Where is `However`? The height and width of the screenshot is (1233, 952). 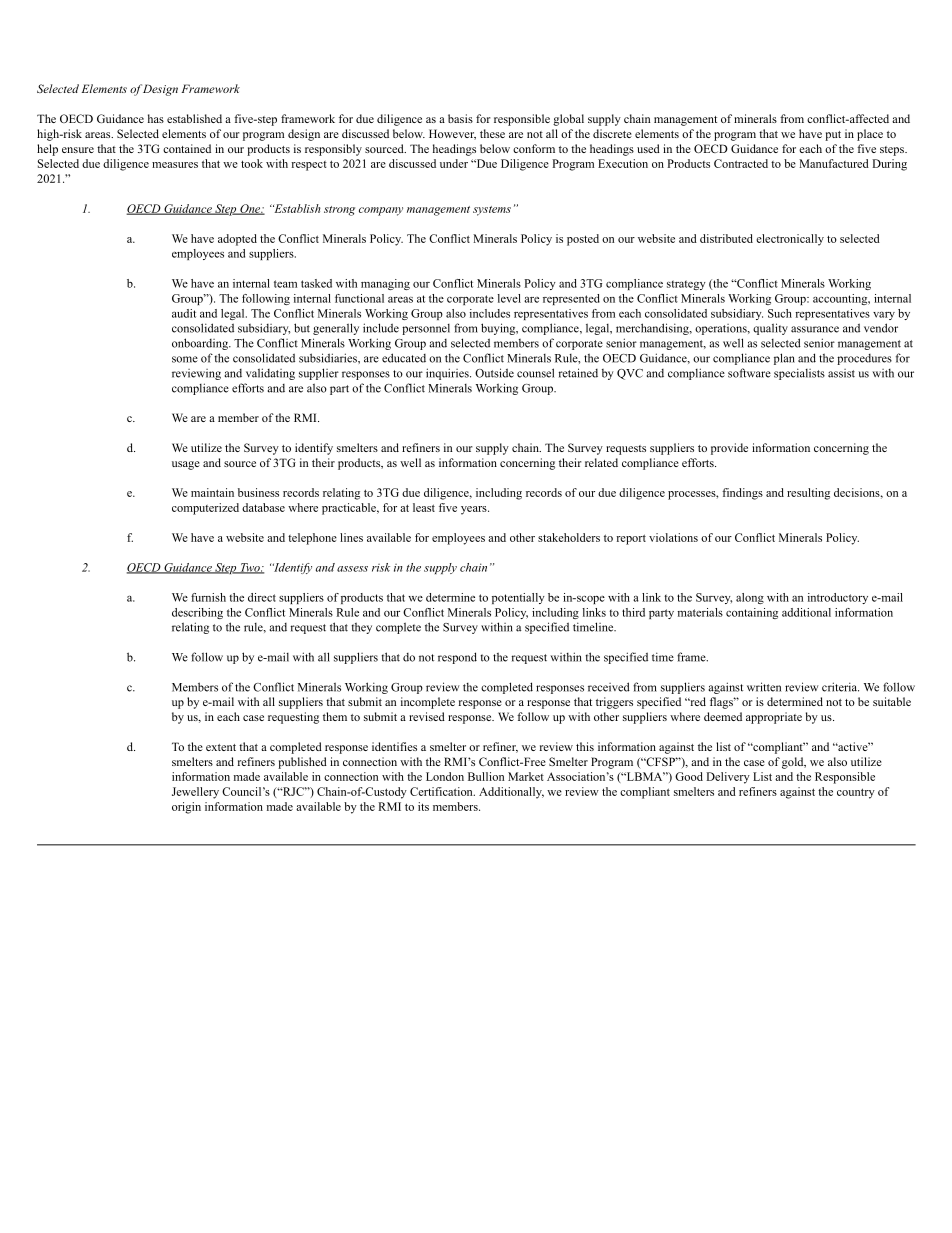 However is located at coordinates (452, 134).
